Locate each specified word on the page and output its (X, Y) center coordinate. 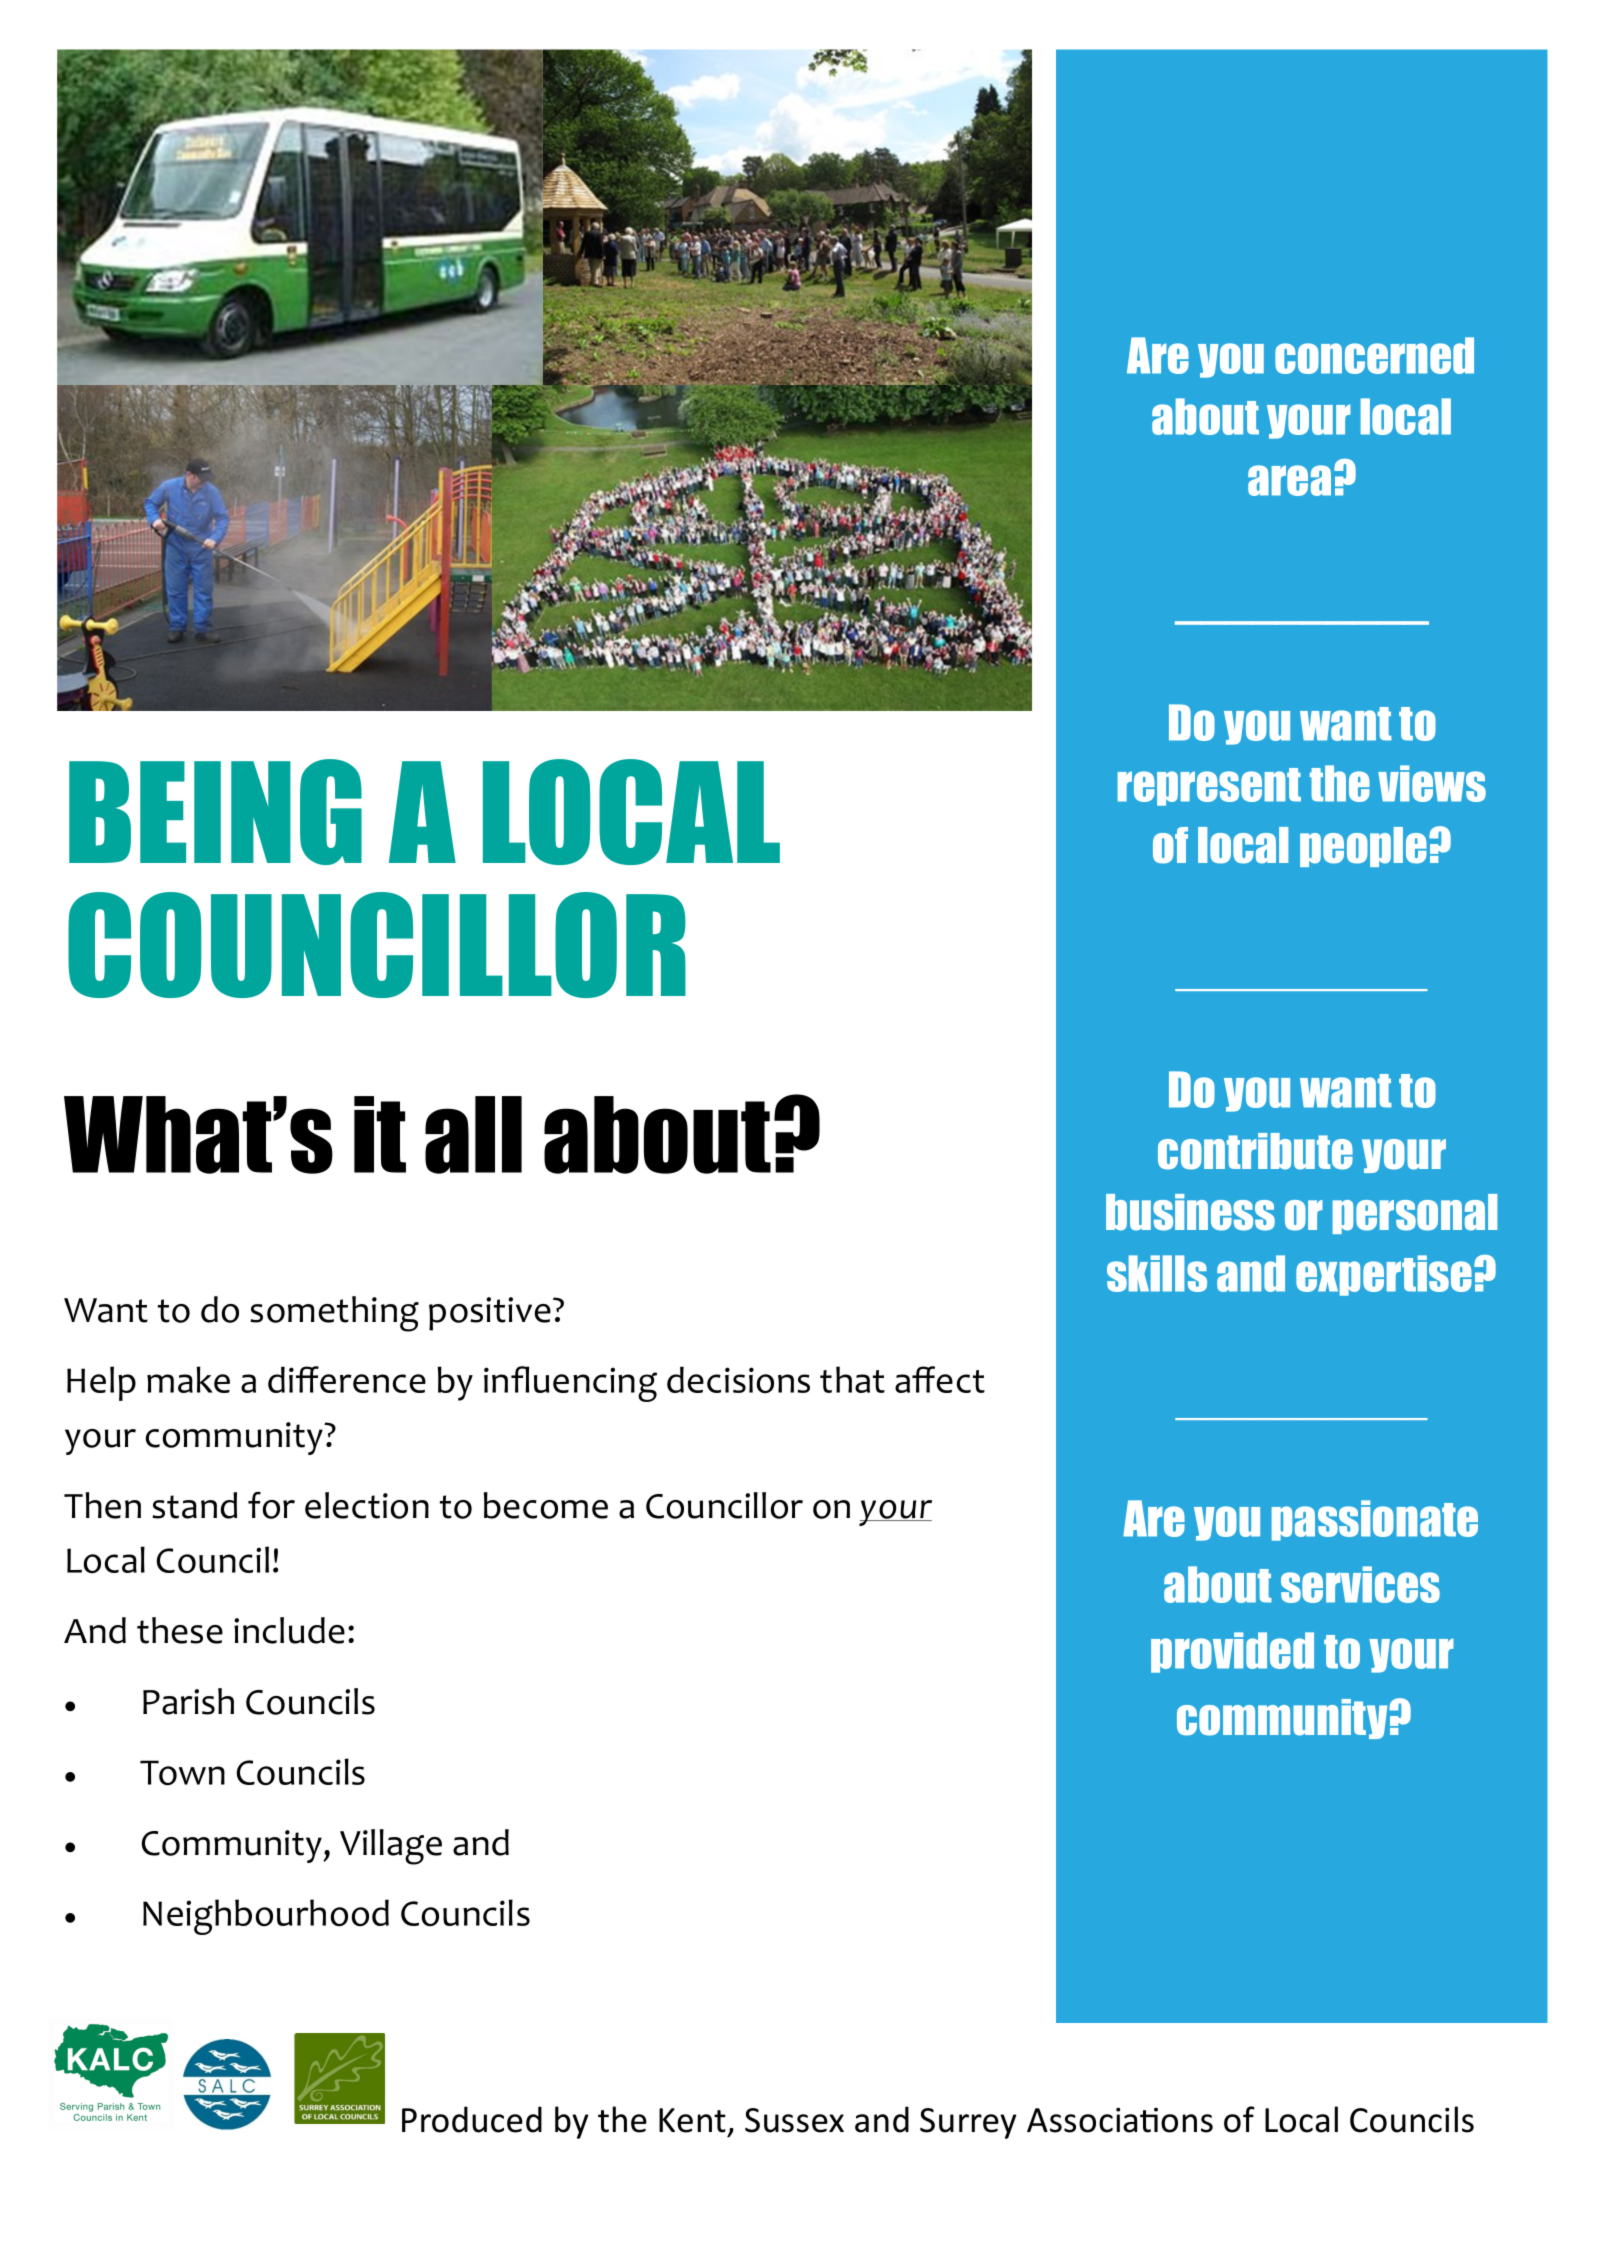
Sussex (794, 2120)
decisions (738, 1380)
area (1289, 480)
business (1190, 1212)
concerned (1374, 355)
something (334, 1314)
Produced (472, 2119)
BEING (215, 812)
